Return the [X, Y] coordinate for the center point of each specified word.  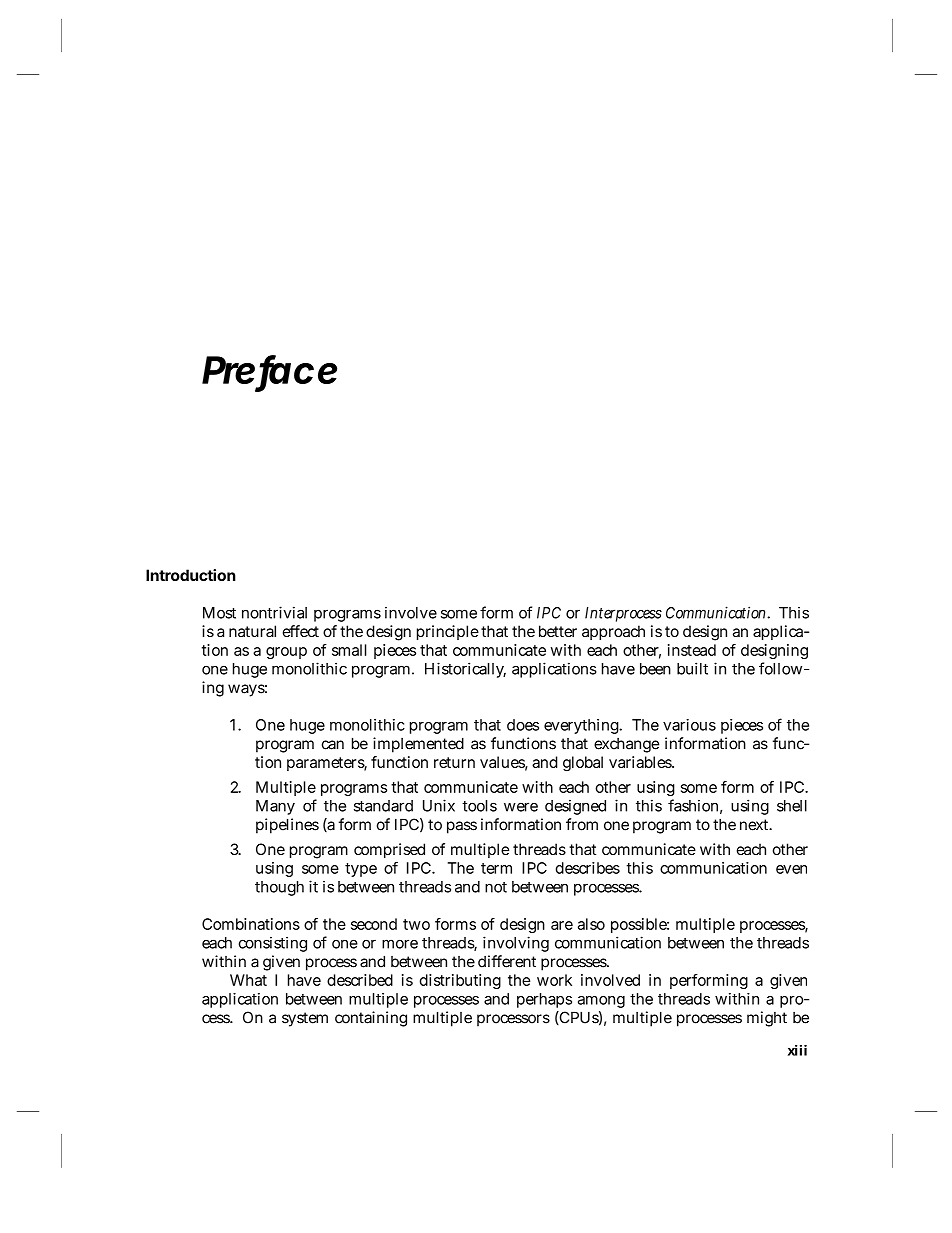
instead [692, 650]
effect [301, 631]
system [305, 1019]
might [767, 1019]
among [601, 1002]
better [558, 631]
